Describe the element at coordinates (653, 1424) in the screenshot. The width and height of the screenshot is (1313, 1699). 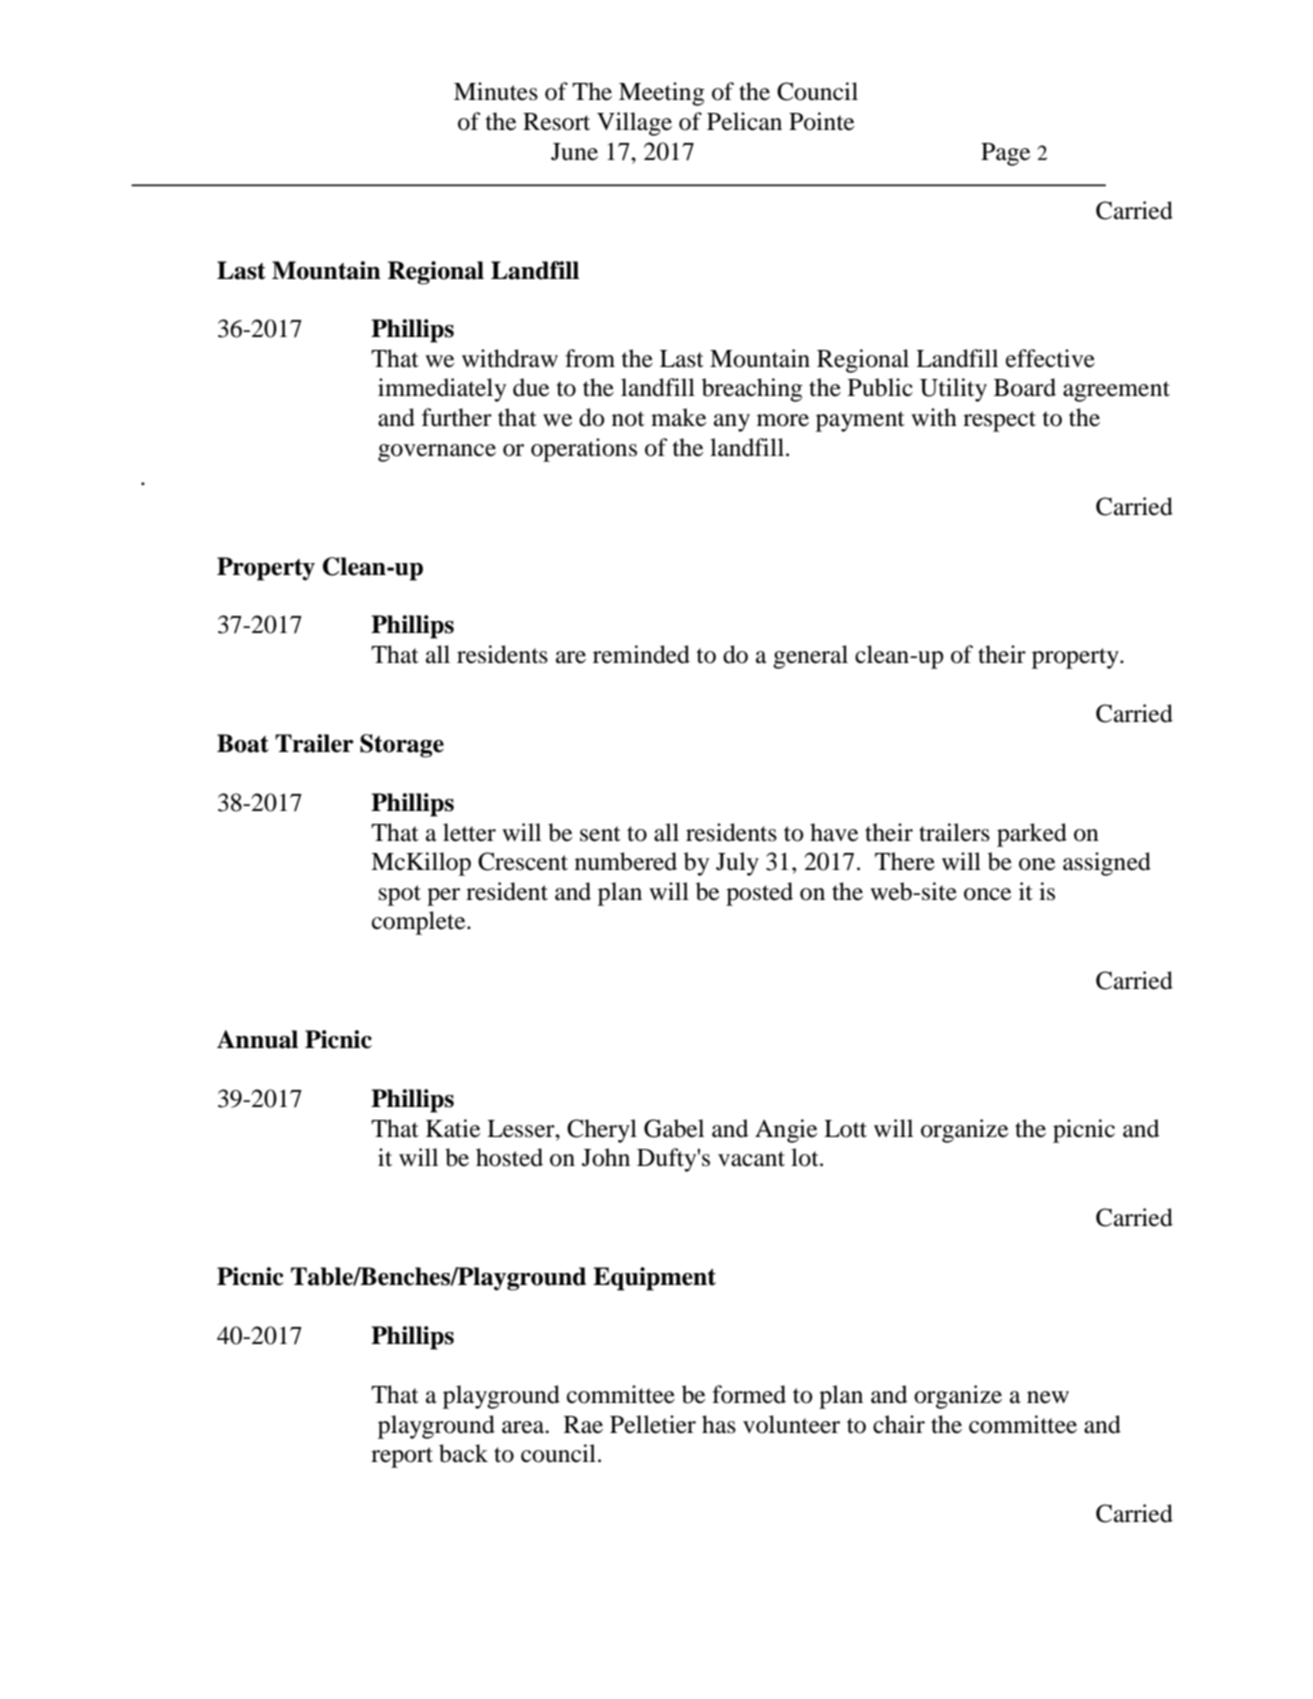
I see `Pelletier` at that location.
